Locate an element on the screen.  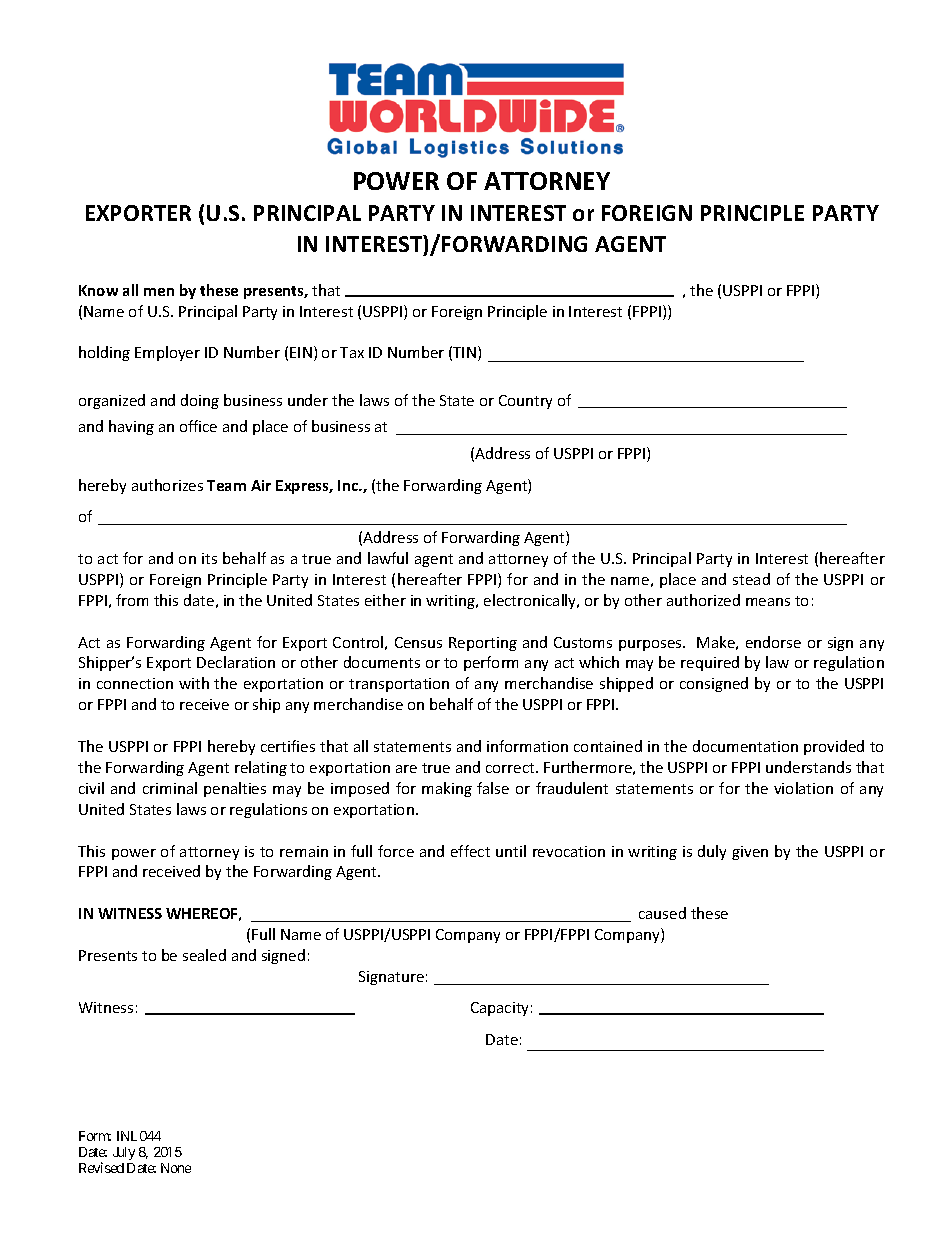
Employer is located at coordinates (167, 353).
